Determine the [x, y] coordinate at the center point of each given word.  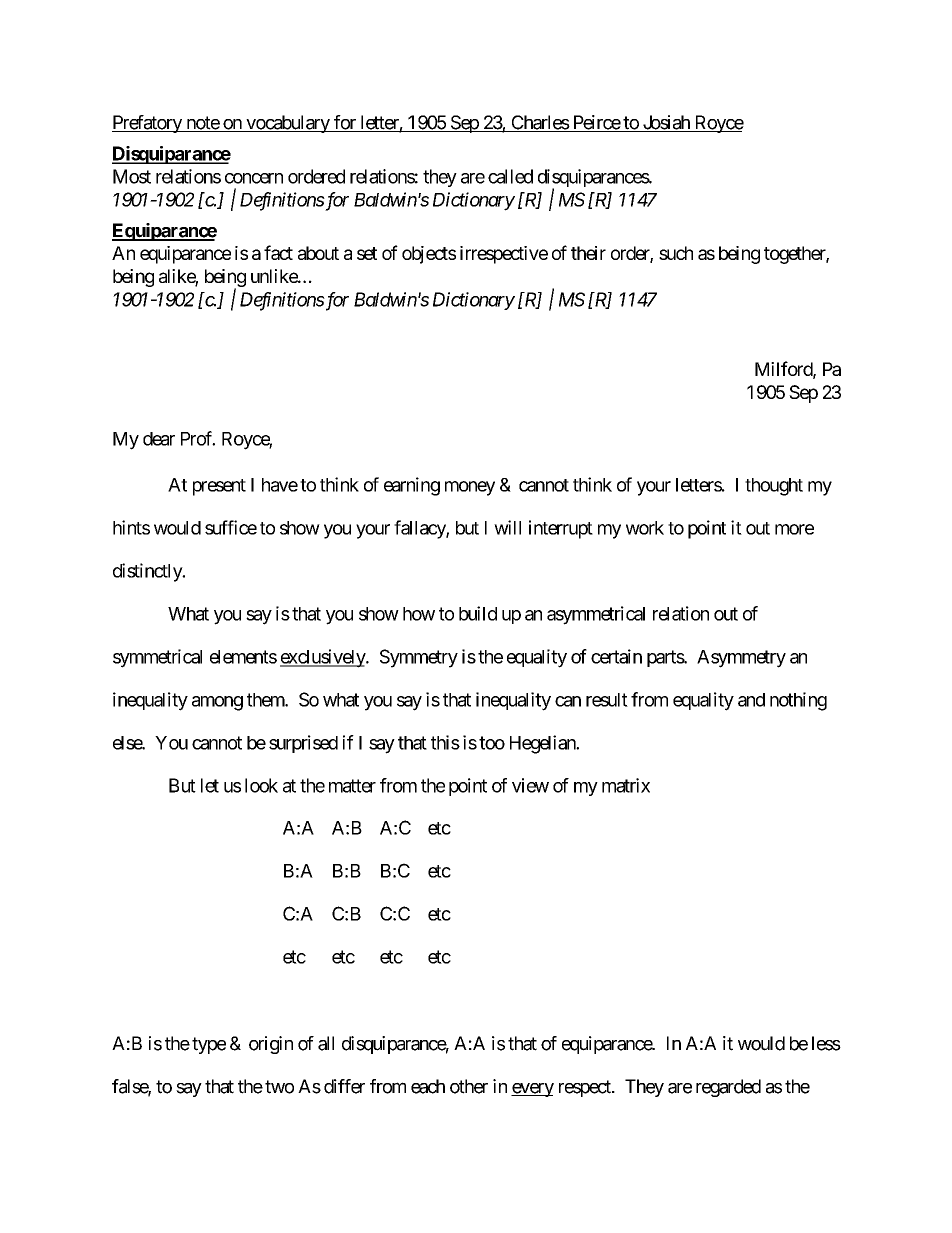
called [510, 176]
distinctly [148, 572]
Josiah [666, 123]
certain [616, 656]
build [478, 613]
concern [254, 178]
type [209, 1045]
